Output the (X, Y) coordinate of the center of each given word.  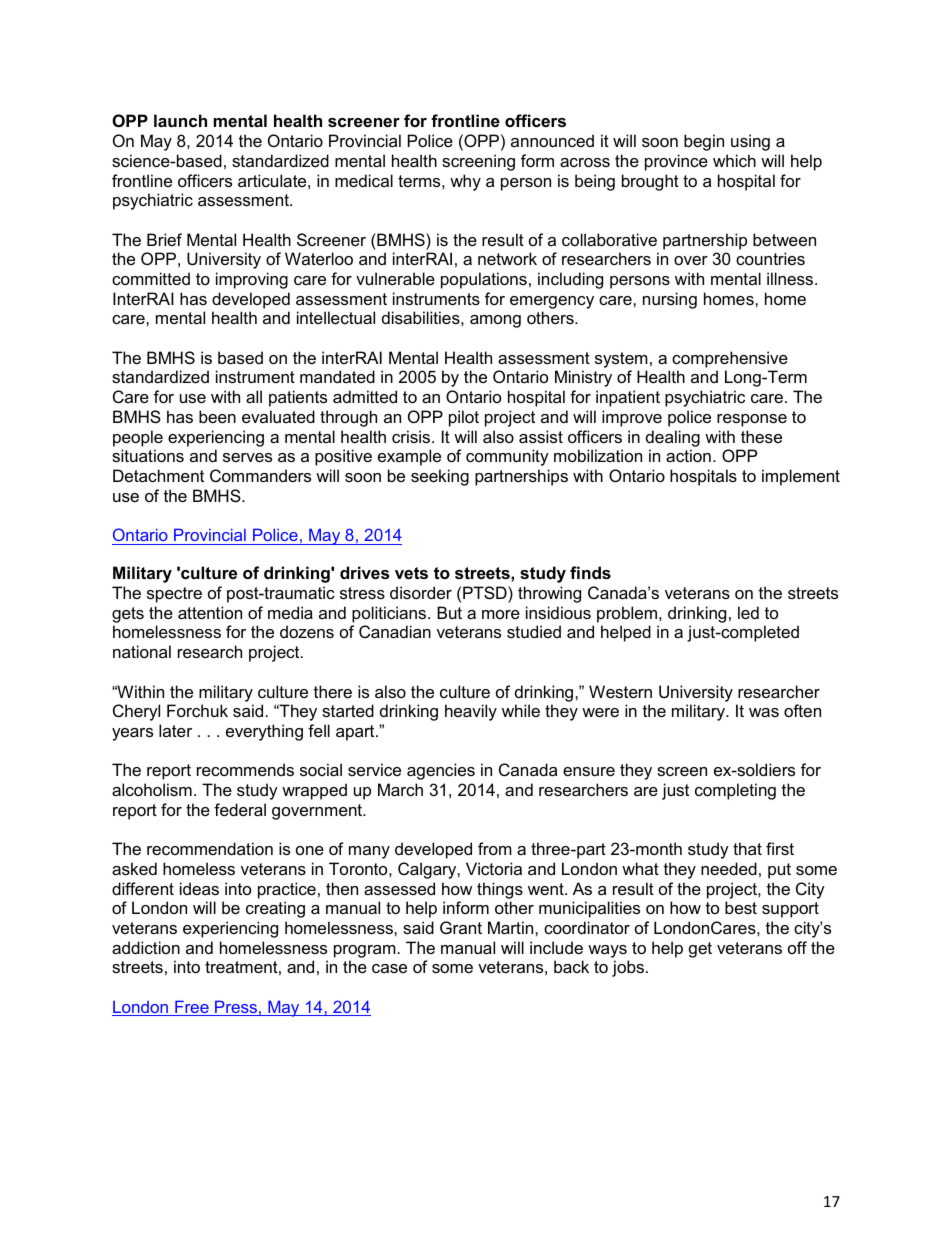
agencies (441, 771)
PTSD (486, 592)
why (465, 182)
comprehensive (730, 359)
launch (180, 120)
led (748, 612)
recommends (245, 769)
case (389, 968)
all (254, 396)
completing (735, 791)
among (495, 321)
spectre (174, 595)
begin (704, 142)
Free (192, 1008)
